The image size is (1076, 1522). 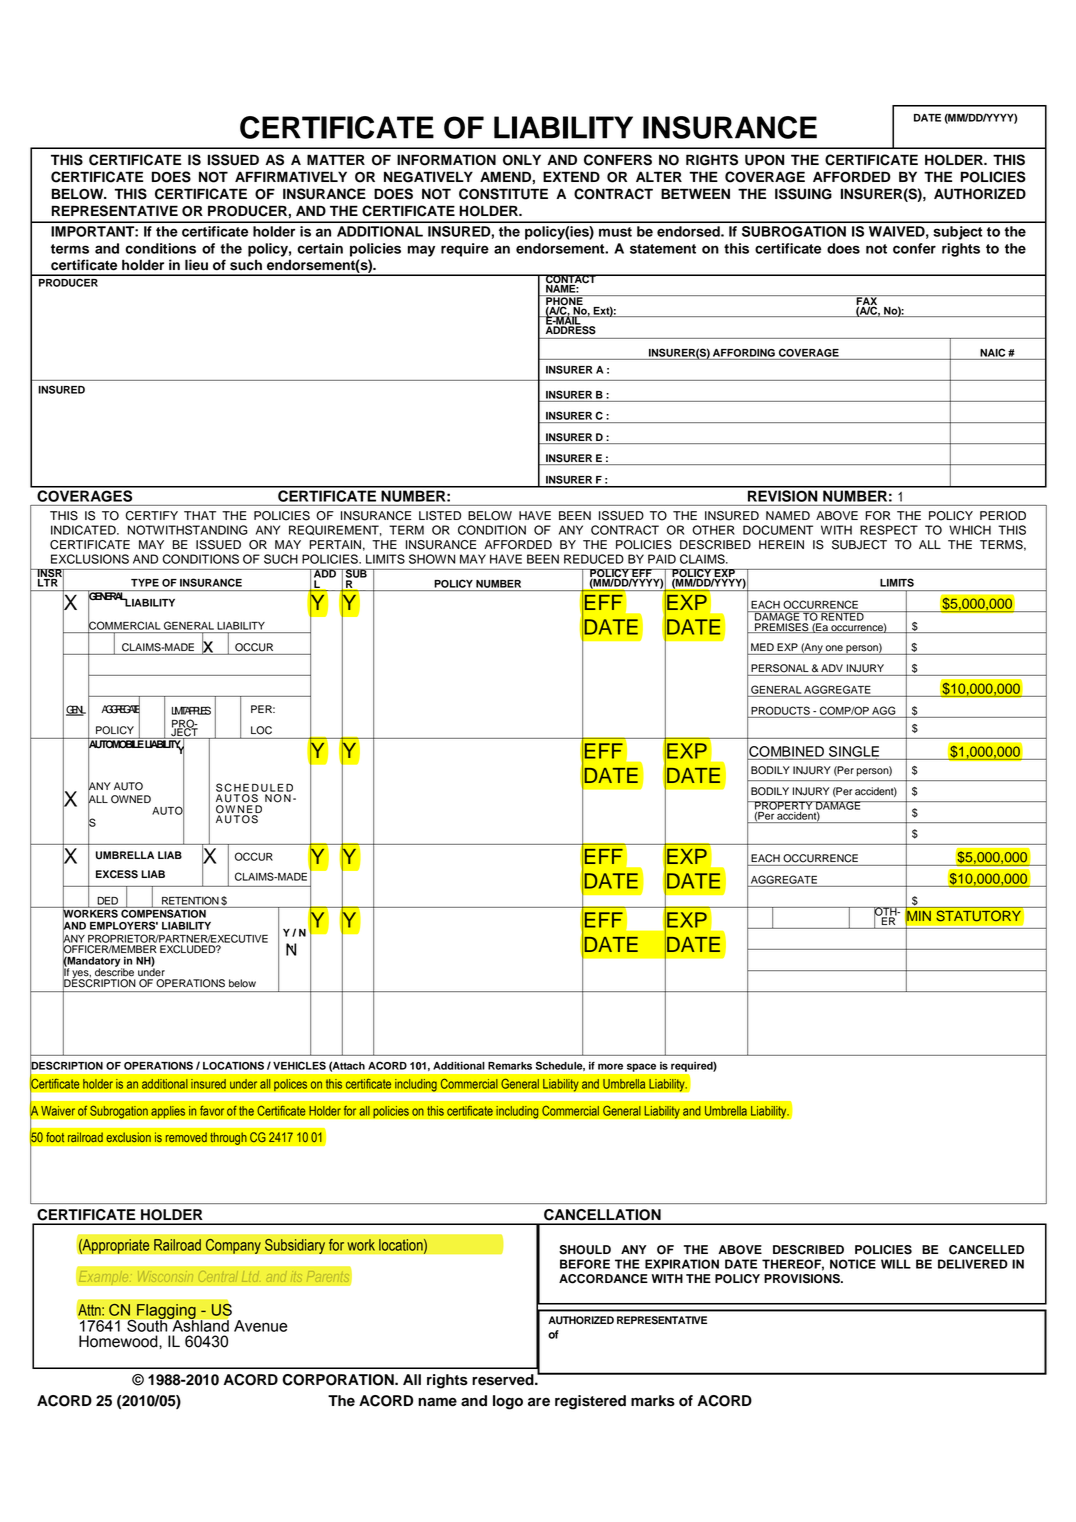 I want to click on logo, so click(x=508, y=1402).
